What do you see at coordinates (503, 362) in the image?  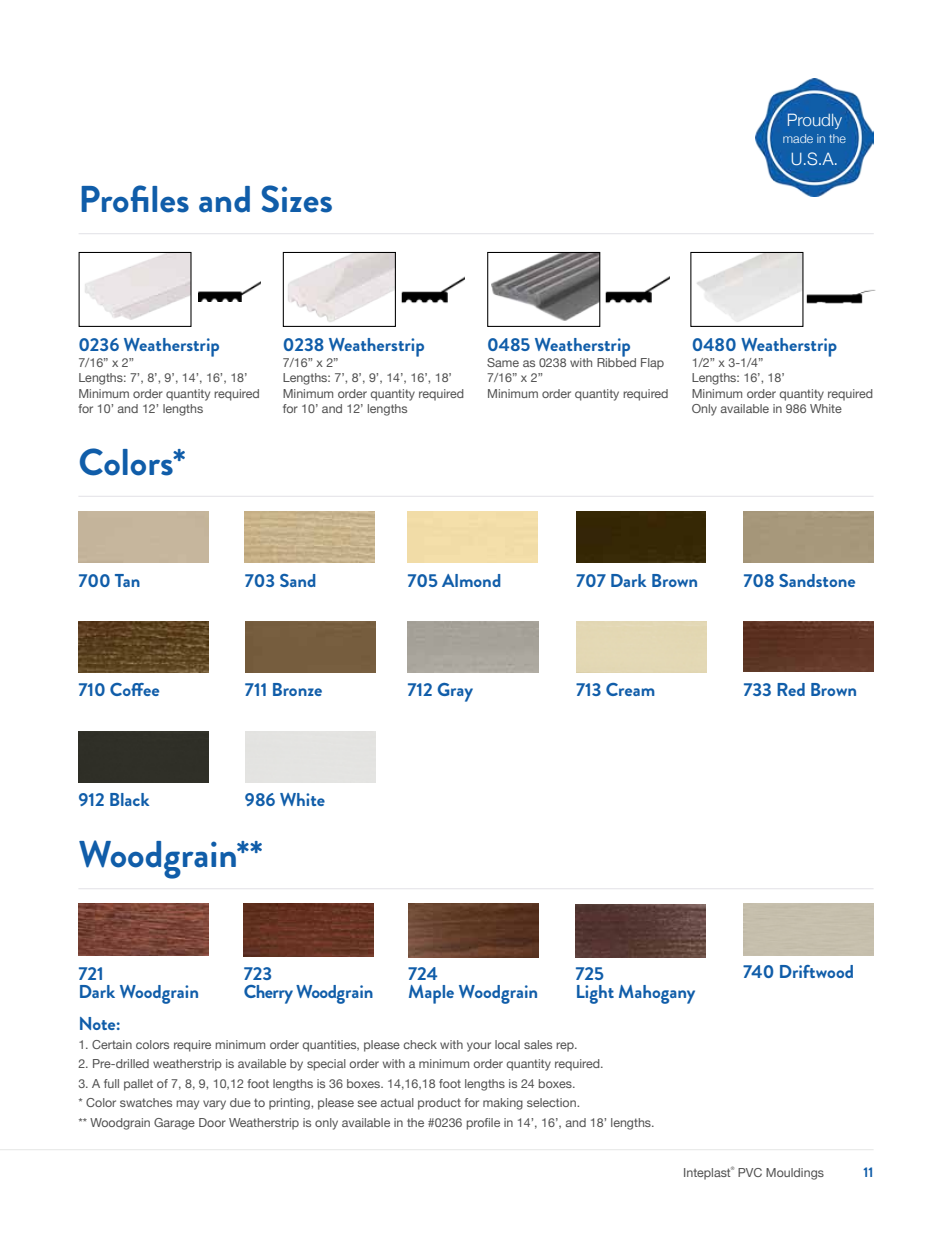 I see `Same` at bounding box center [503, 362].
